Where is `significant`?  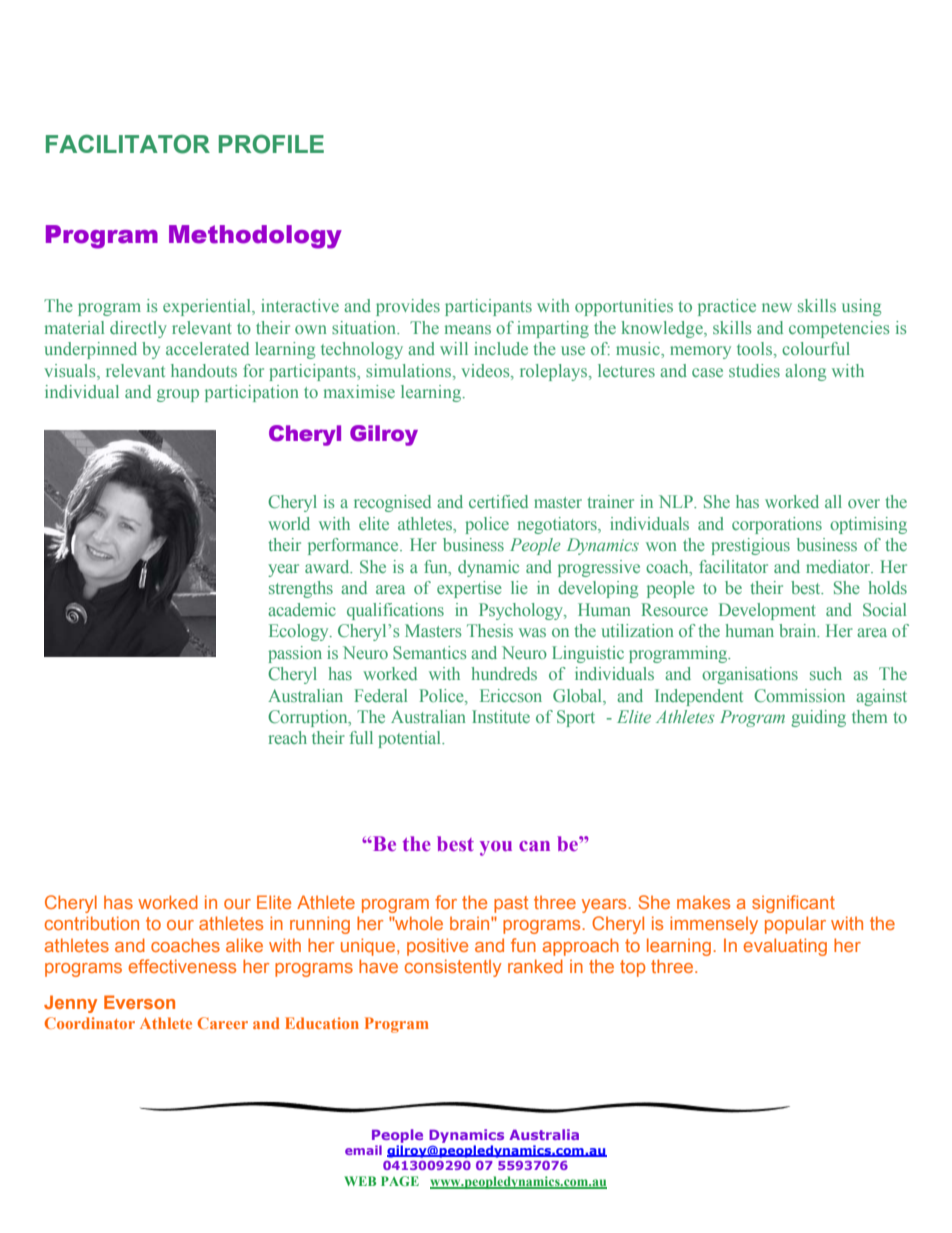
significant is located at coordinates (793, 904).
